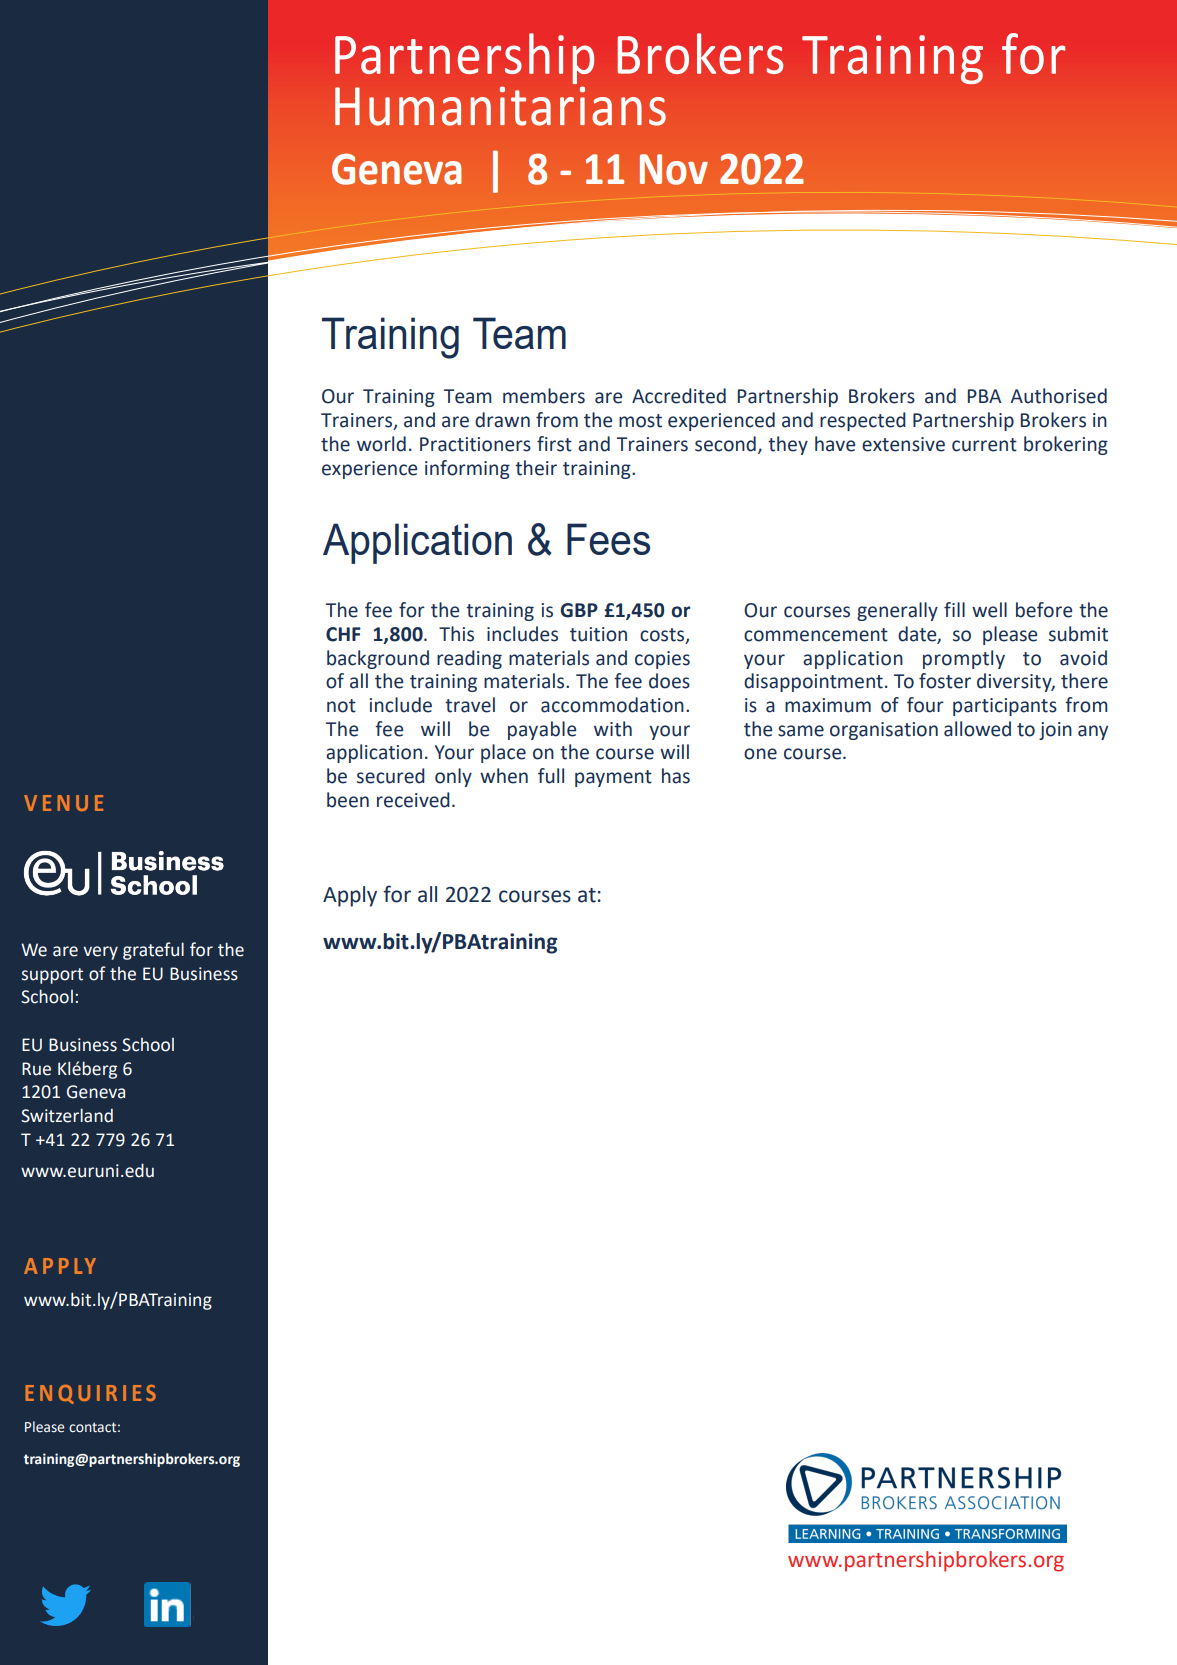  What do you see at coordinates (91, 1394) in the document?
I see `ENQUIRIES` at bounding box center [91, 1394].
